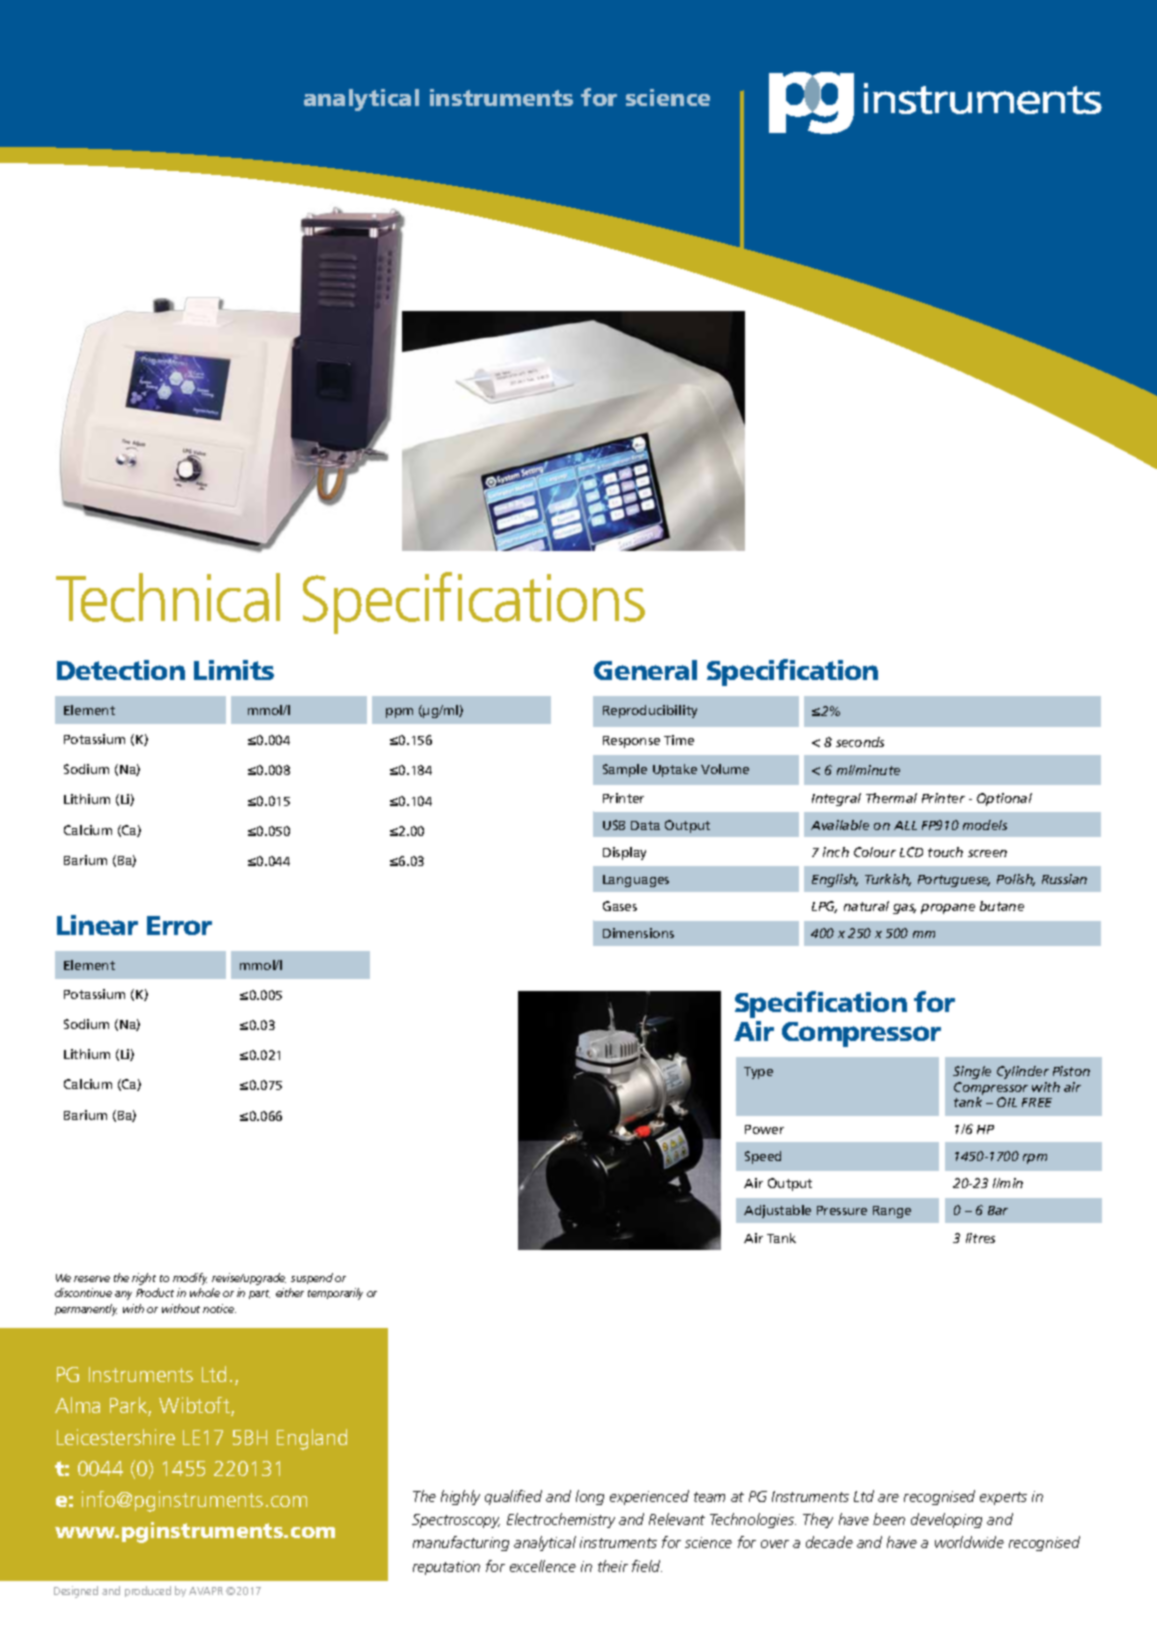  What do you see at coordinates (148, 1591) in the screenshot?
I see `produced` at bounding box center [148, 1591].
